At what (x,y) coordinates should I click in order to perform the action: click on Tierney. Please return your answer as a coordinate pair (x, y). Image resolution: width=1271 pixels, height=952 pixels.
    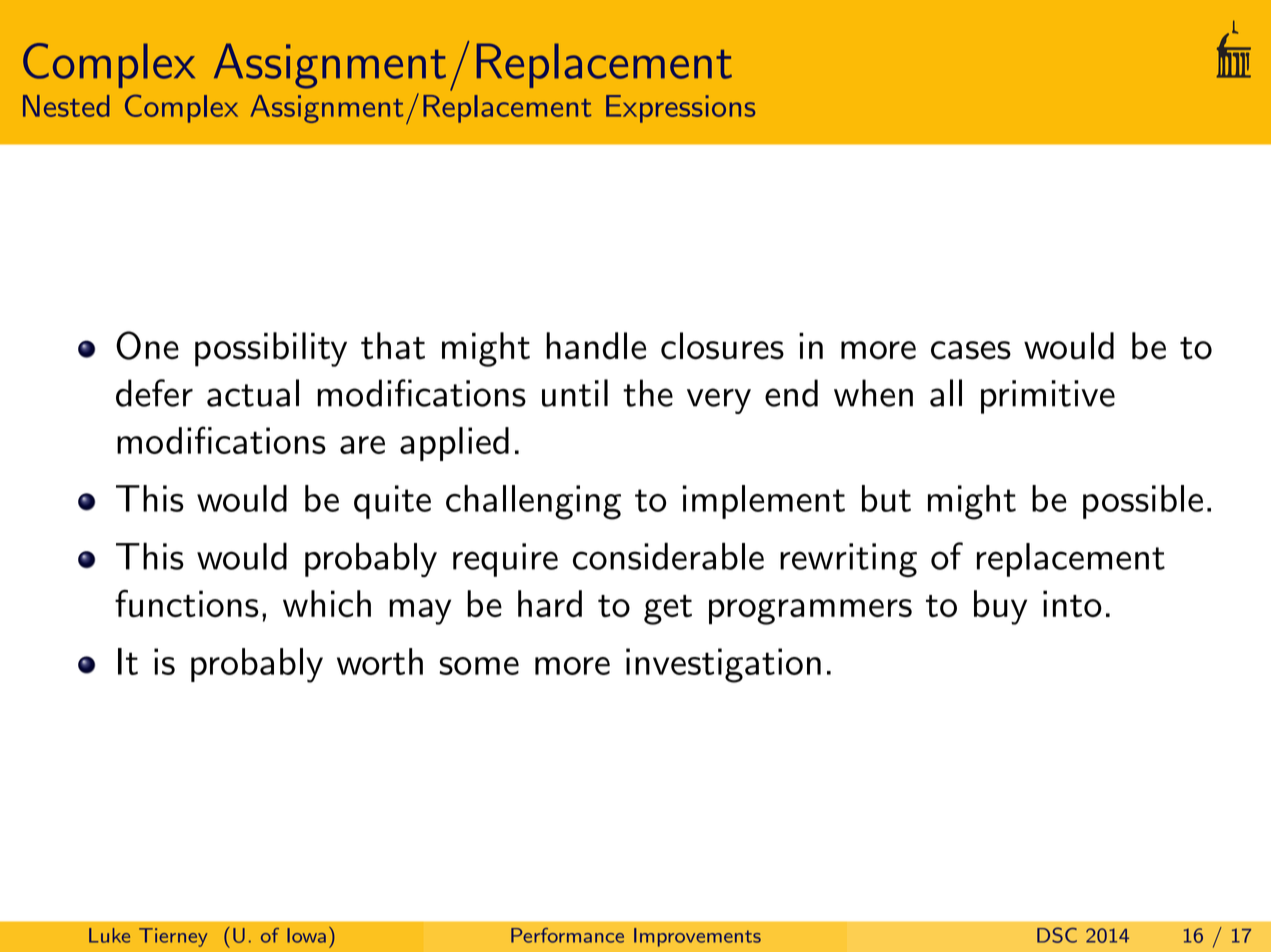
    Looking at the image, I should click on (173, 937).
